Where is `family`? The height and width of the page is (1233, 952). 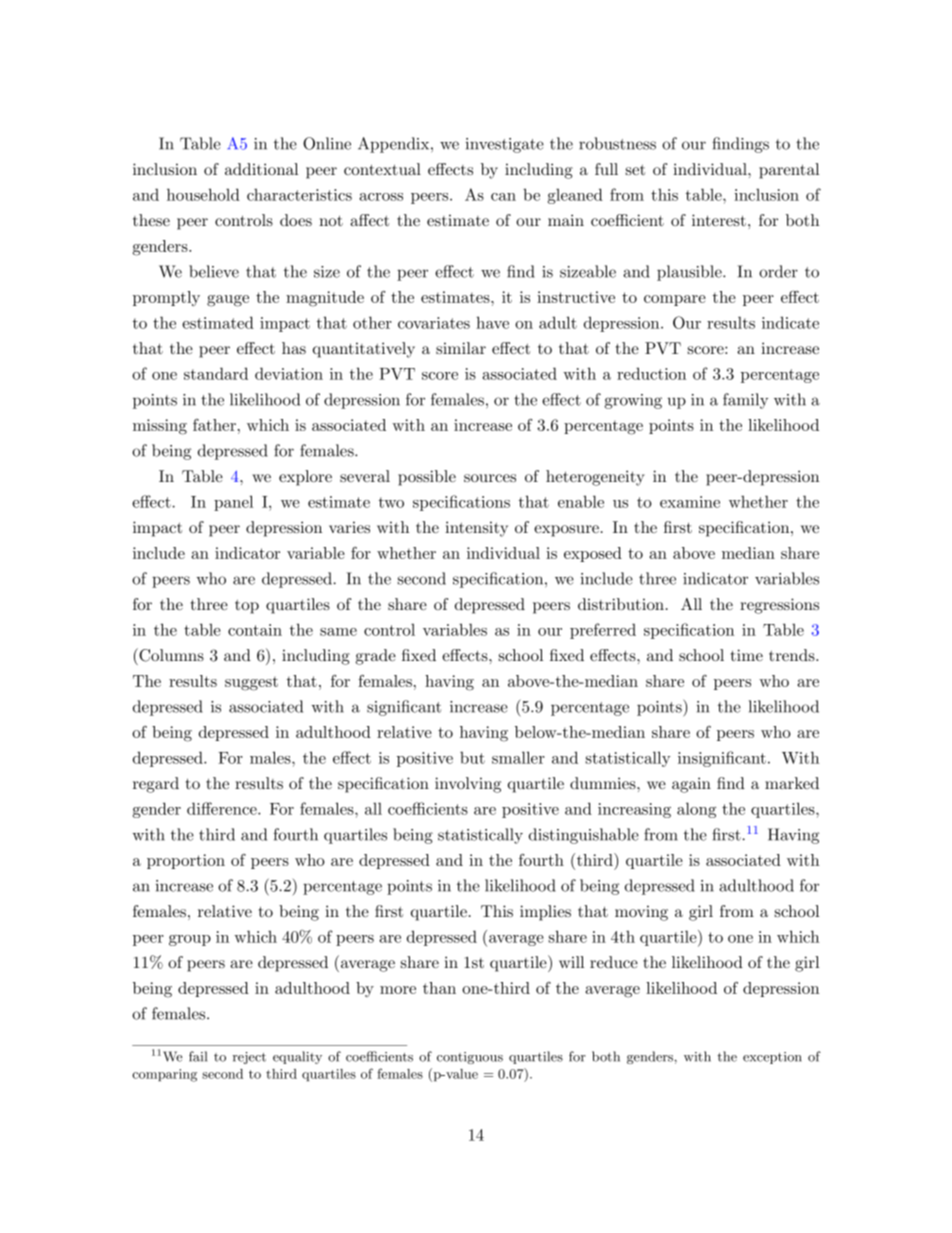 family is located at coordinates (745, 401).
